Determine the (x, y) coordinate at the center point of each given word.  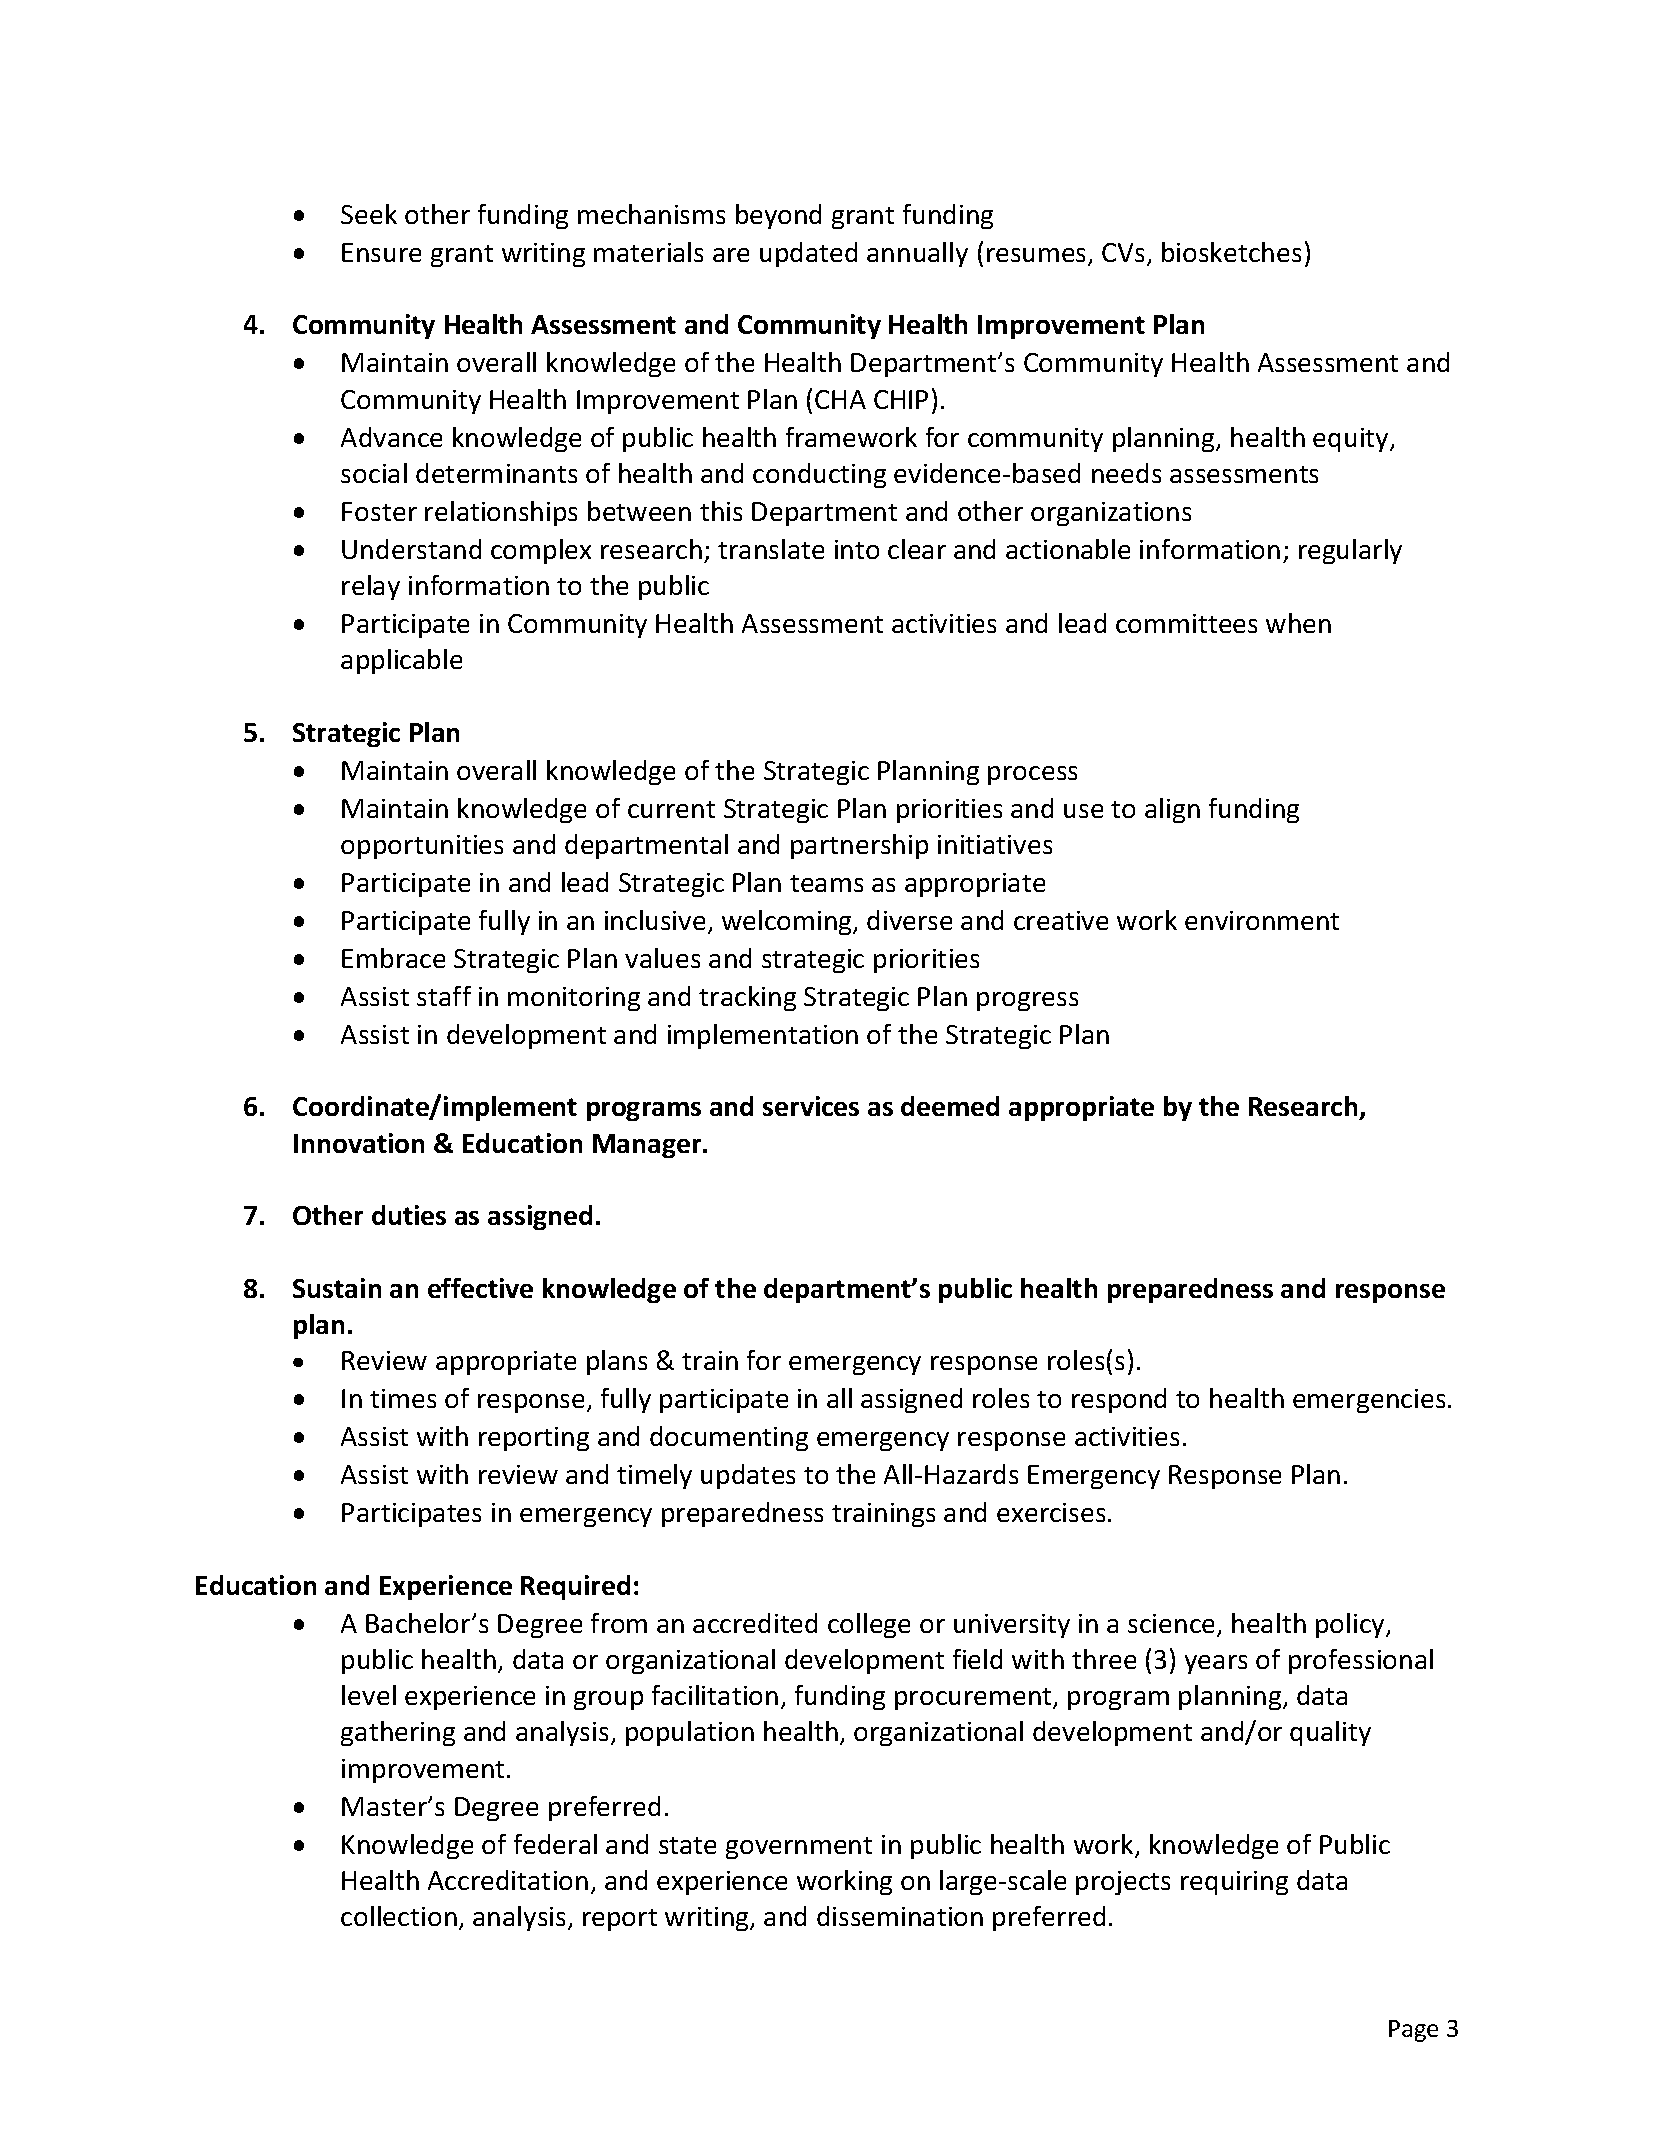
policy (1351, 1625)
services (811, 1106)
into (857, 549)
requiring (1234, 1883)
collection (399, 1916)
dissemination (900, 1916)
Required (575, 1587)
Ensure (381, 252)
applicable (401, 661)
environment (1262, 920)
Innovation (359, 1143)
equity (1352, 440)
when (1298, 623)
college (869, 1625)
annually (917, 254)
